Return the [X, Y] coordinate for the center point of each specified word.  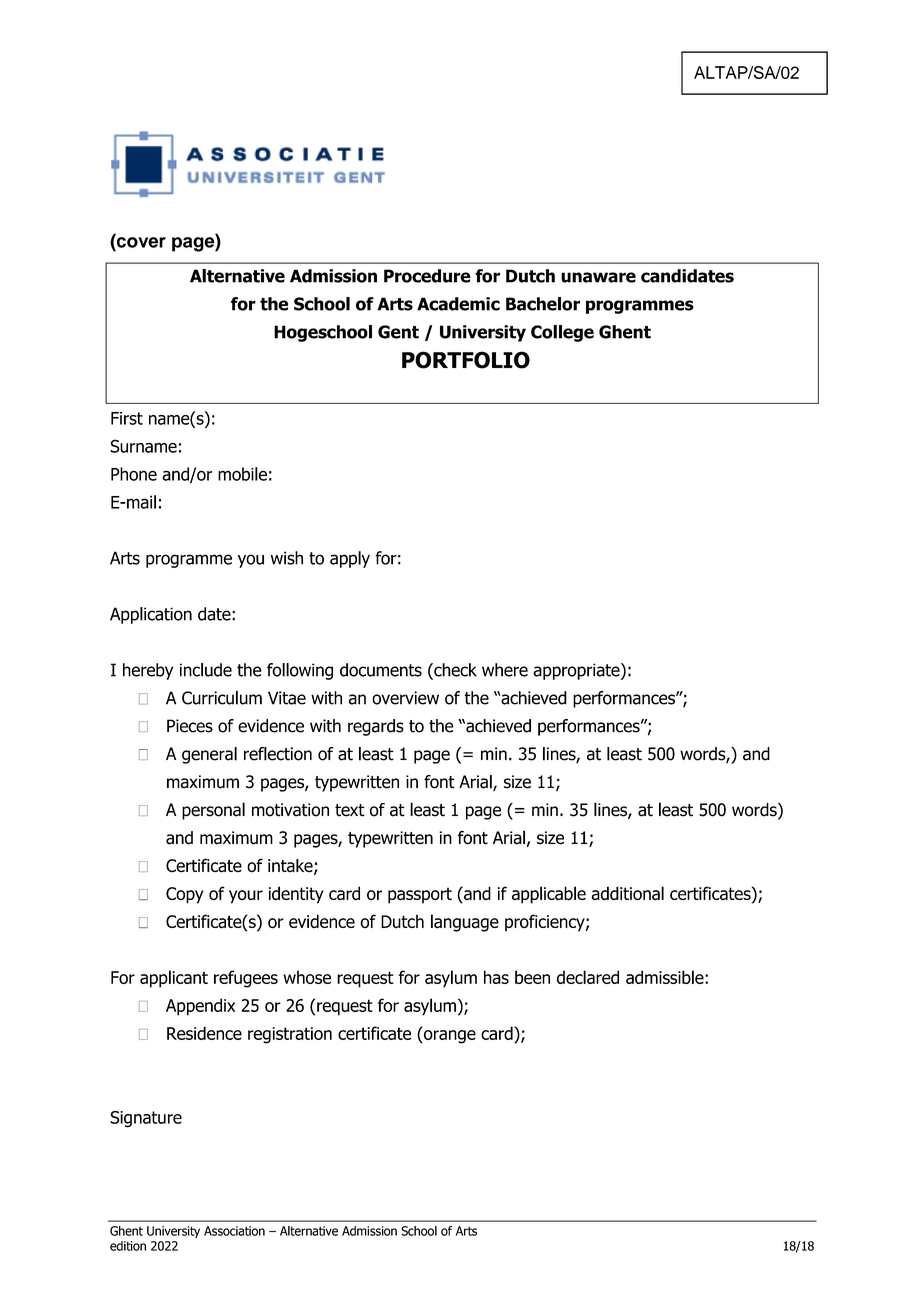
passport [420, 895]
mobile [242, 474]
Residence [204, 1033]
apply [350, 559]
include [206, 670]
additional [628, 893]
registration [290, 1035]
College [562, 333]
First [127, 418]
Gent [398, 332]
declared [588, 977]
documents [381, 670]
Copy [185, 895]
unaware [598, 277]
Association [234, 1231]
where [505, 670]
